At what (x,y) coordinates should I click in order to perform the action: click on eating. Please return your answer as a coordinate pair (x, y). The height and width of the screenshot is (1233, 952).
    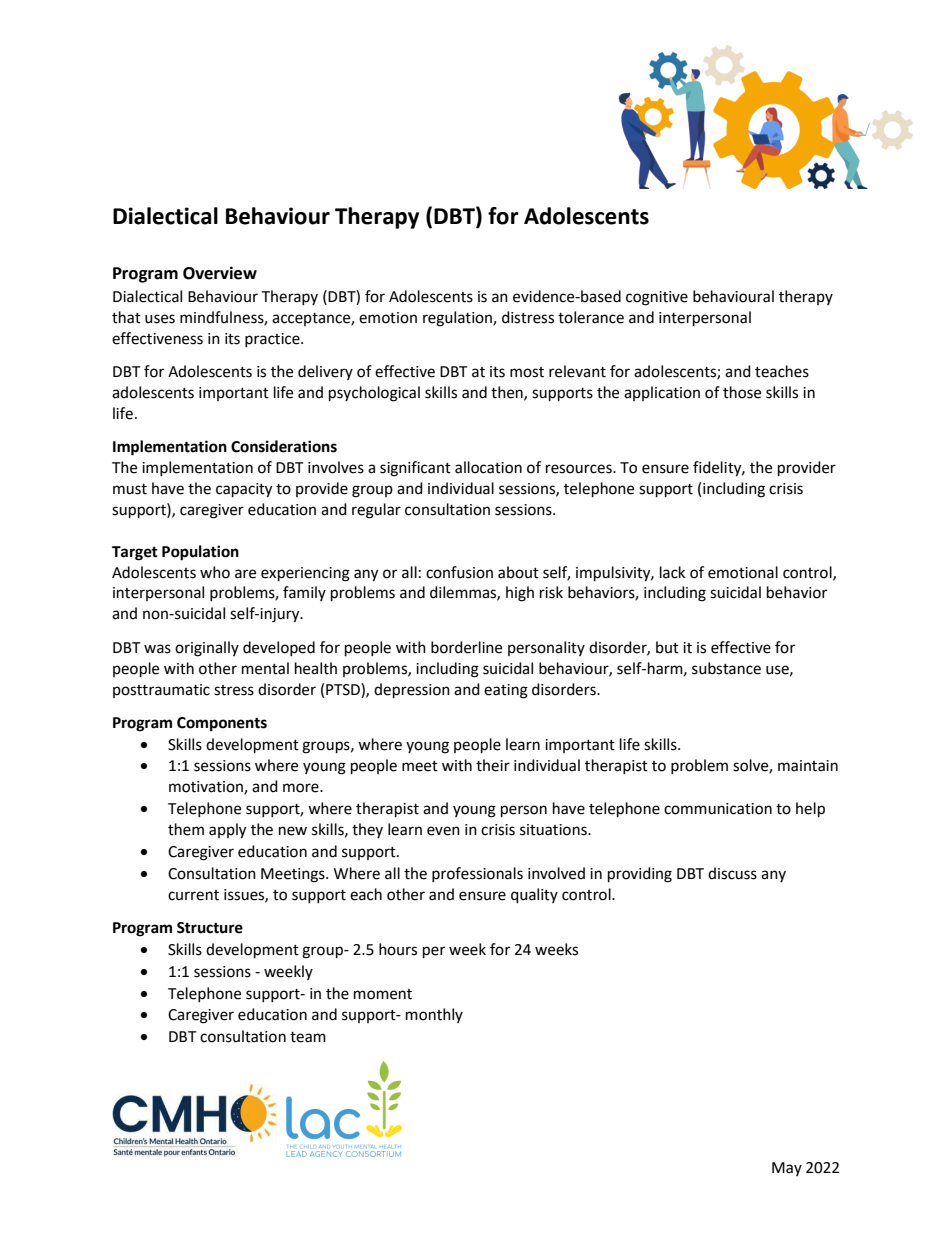
    Looking at the image, I should click on (506, 691).
